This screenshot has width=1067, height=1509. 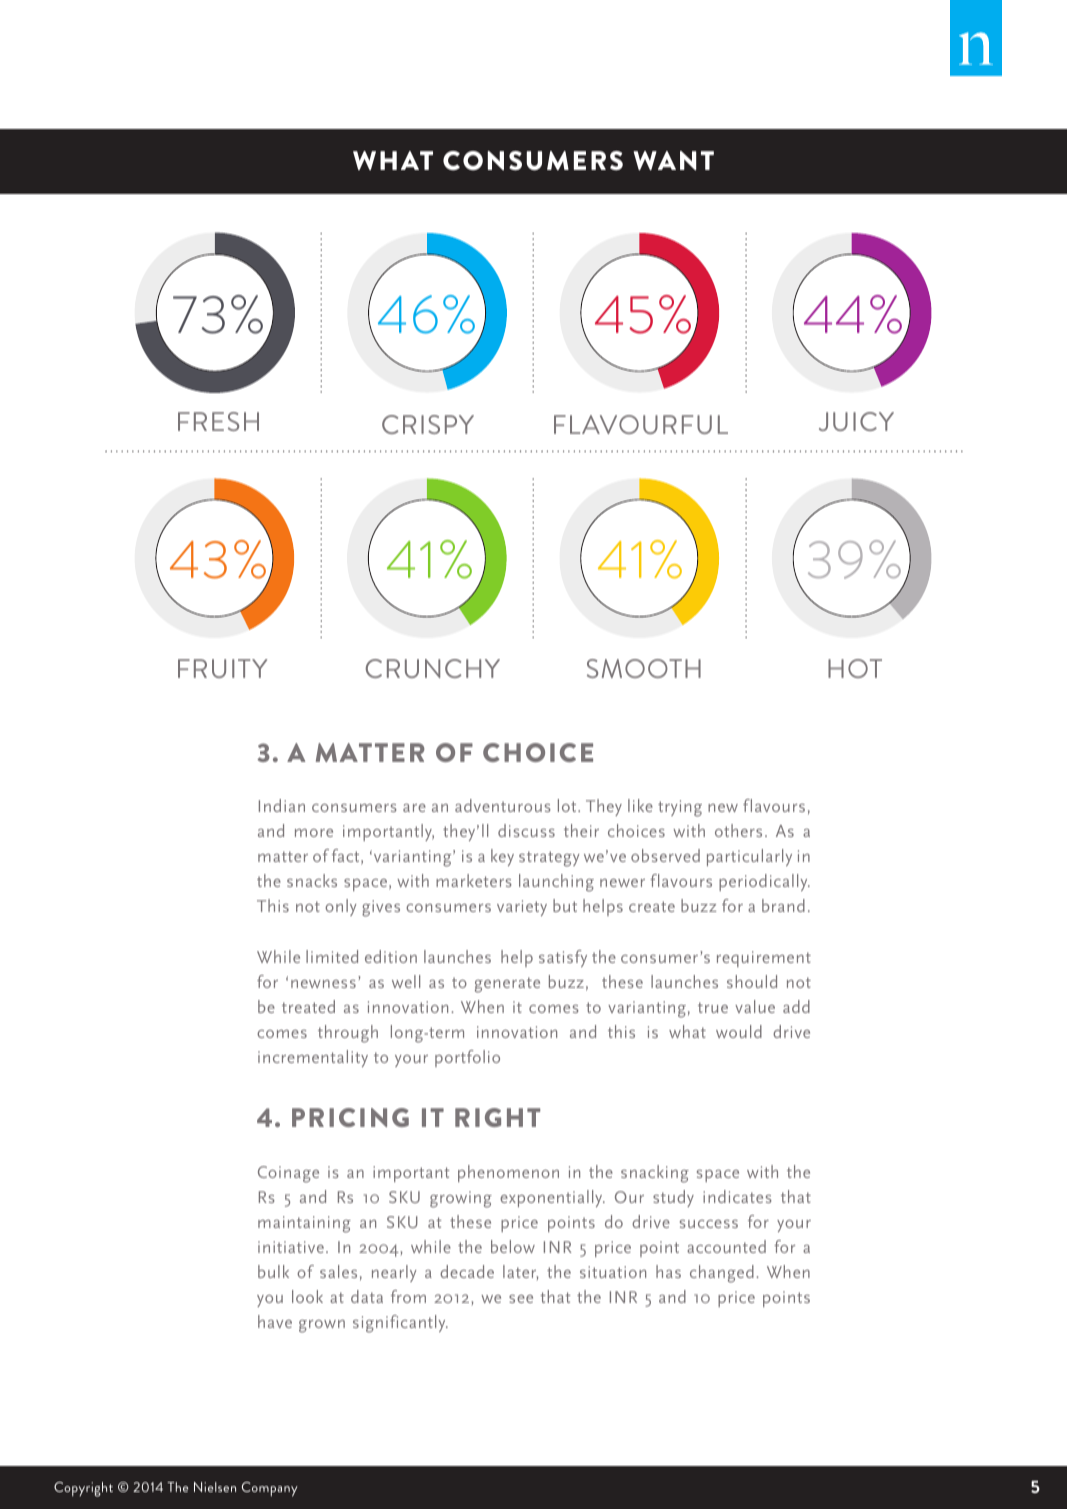 What do you see at coordinates (270, 1489) in the screenshot?
I see `Company` at bounding box center [270, 1489].
